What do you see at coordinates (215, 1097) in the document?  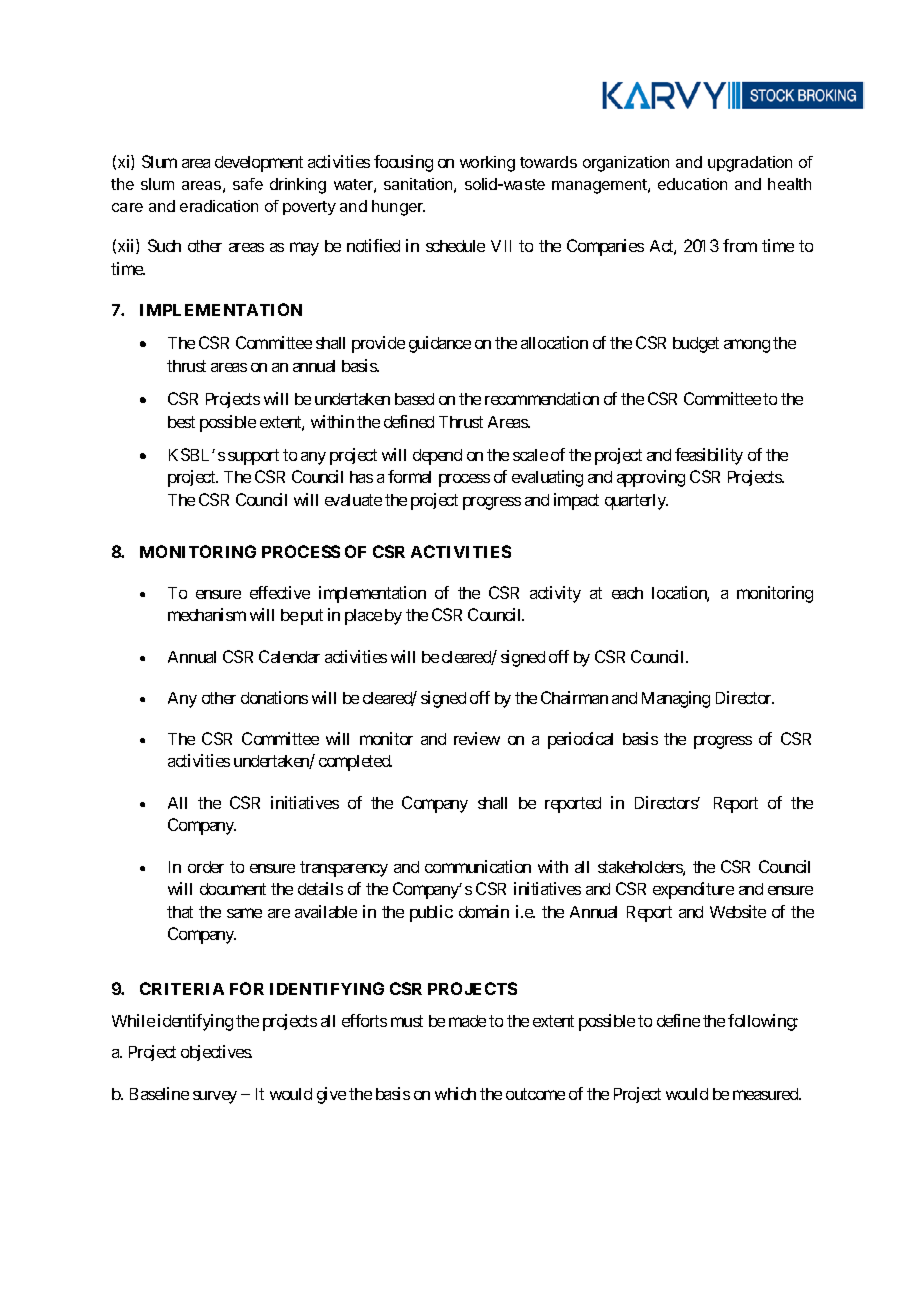 I see `survey` at bounding box center [215, 1097].
